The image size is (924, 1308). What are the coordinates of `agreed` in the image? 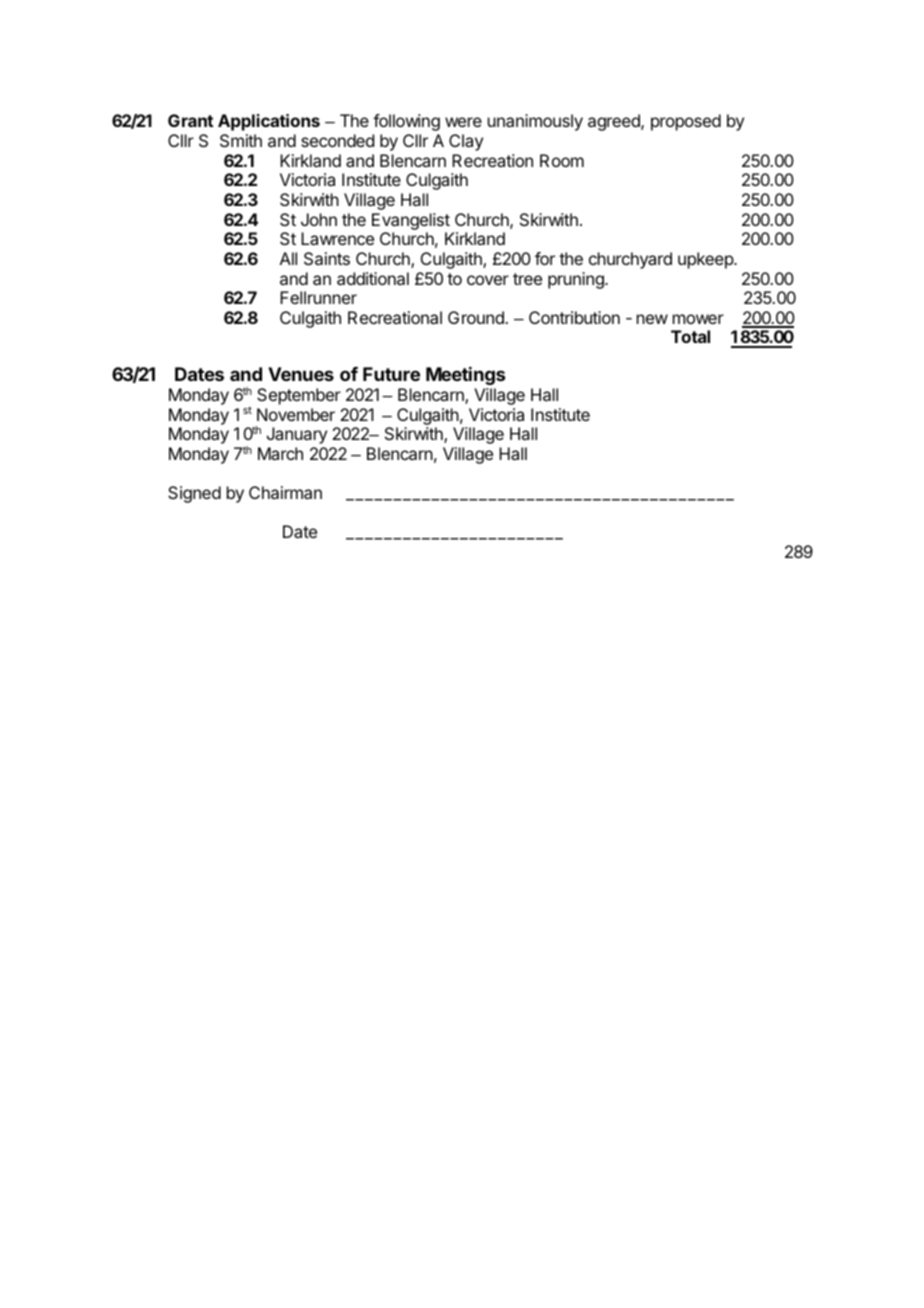 It's located at (615, 122).
